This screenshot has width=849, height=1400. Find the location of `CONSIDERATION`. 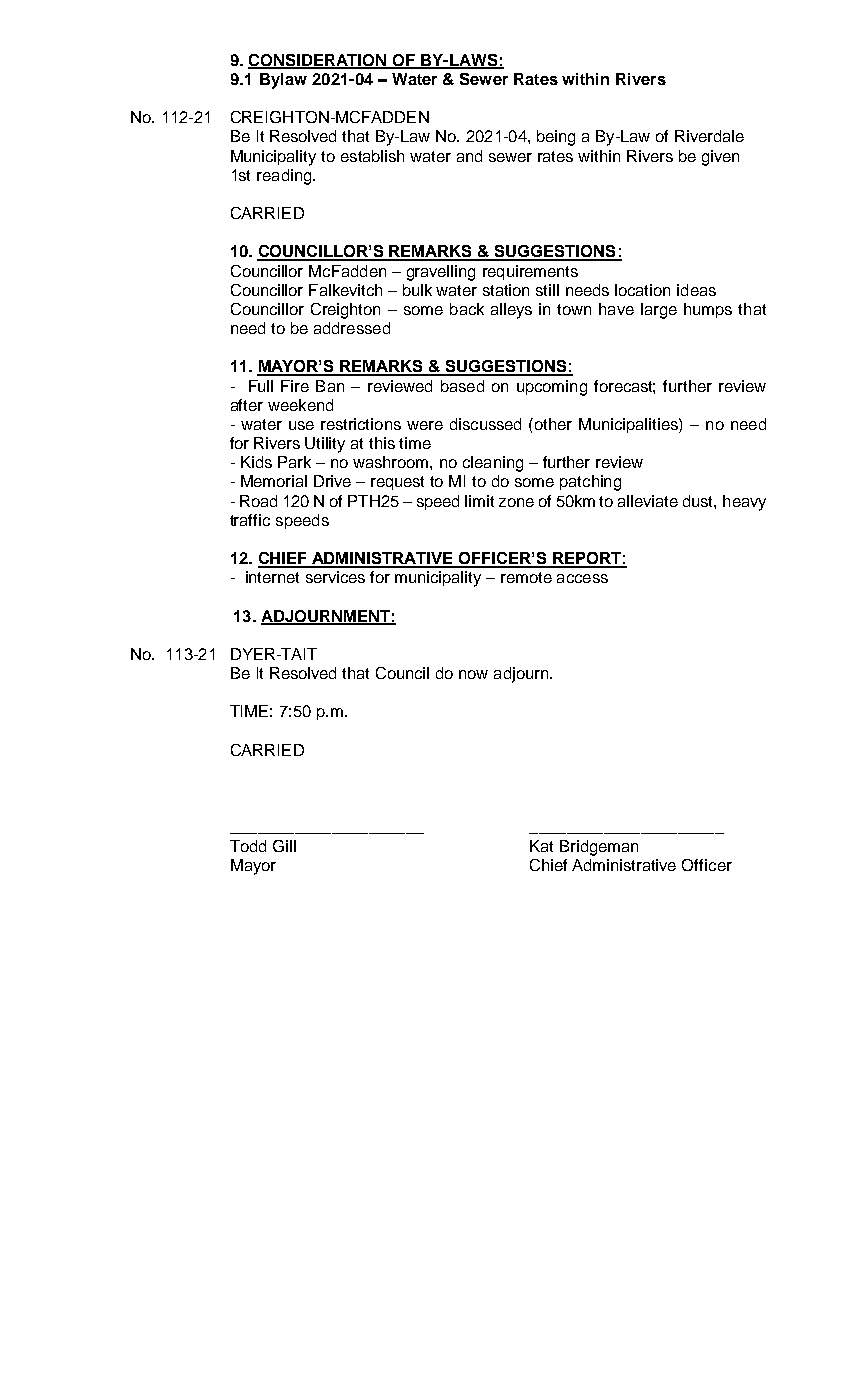

CONSIDERATION is located at coordinates (318, 61).
